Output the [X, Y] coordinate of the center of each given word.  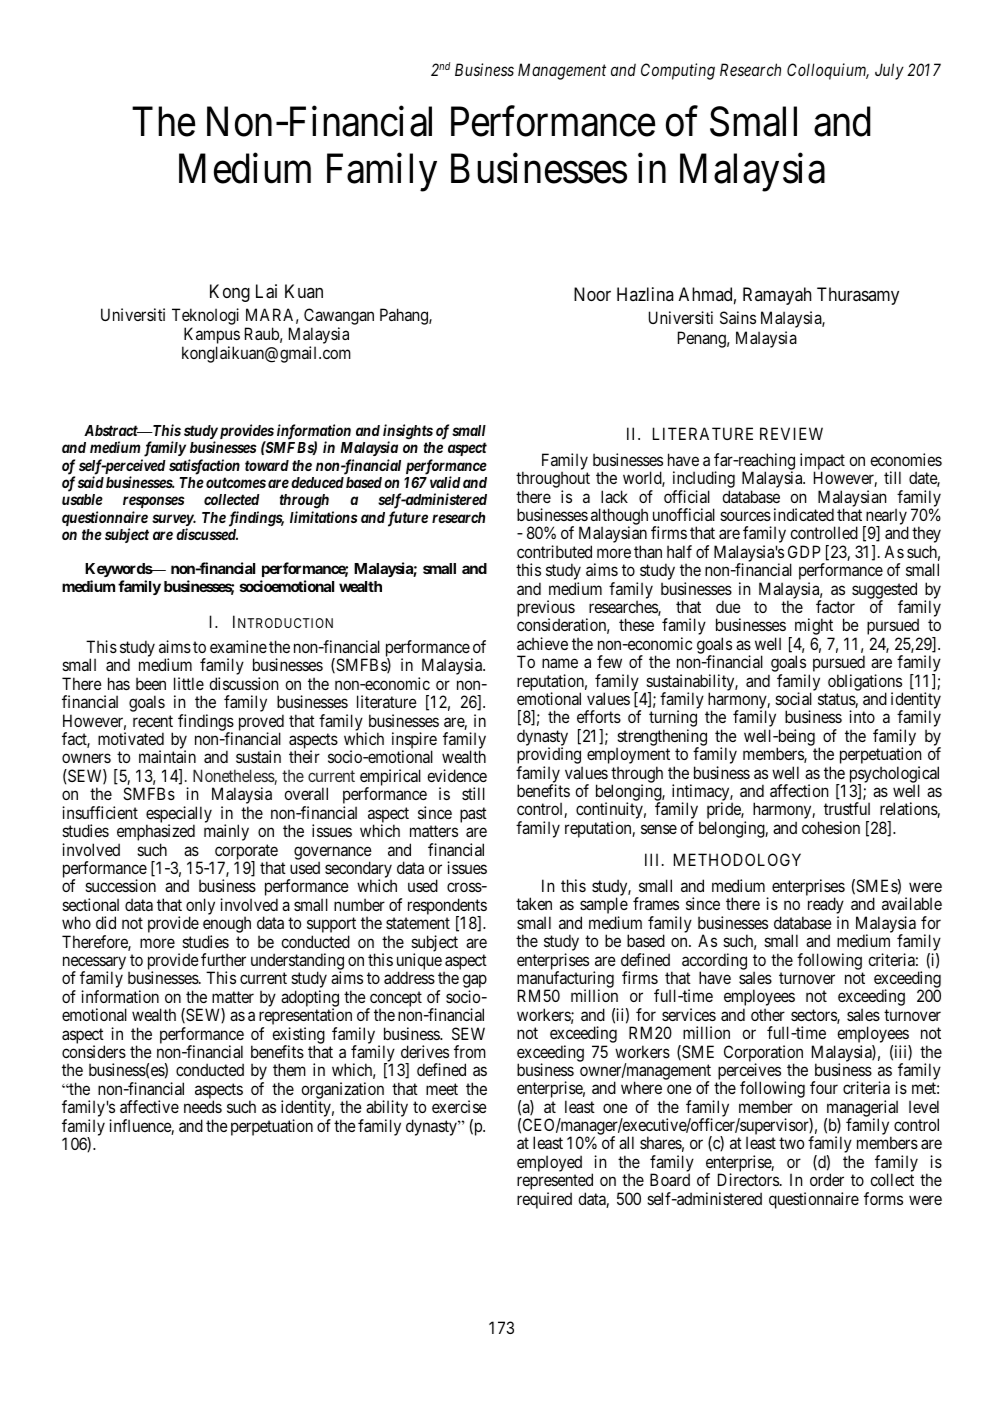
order [827, 1179]
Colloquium [828, 71]
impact [822, 462]
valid [445, 482]
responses [154, 504]
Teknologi [205, 316]
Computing [678, 71]
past [473, 815]
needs [203, 1106]
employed [549, 1165]
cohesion [831, 827]
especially [179, 815]
